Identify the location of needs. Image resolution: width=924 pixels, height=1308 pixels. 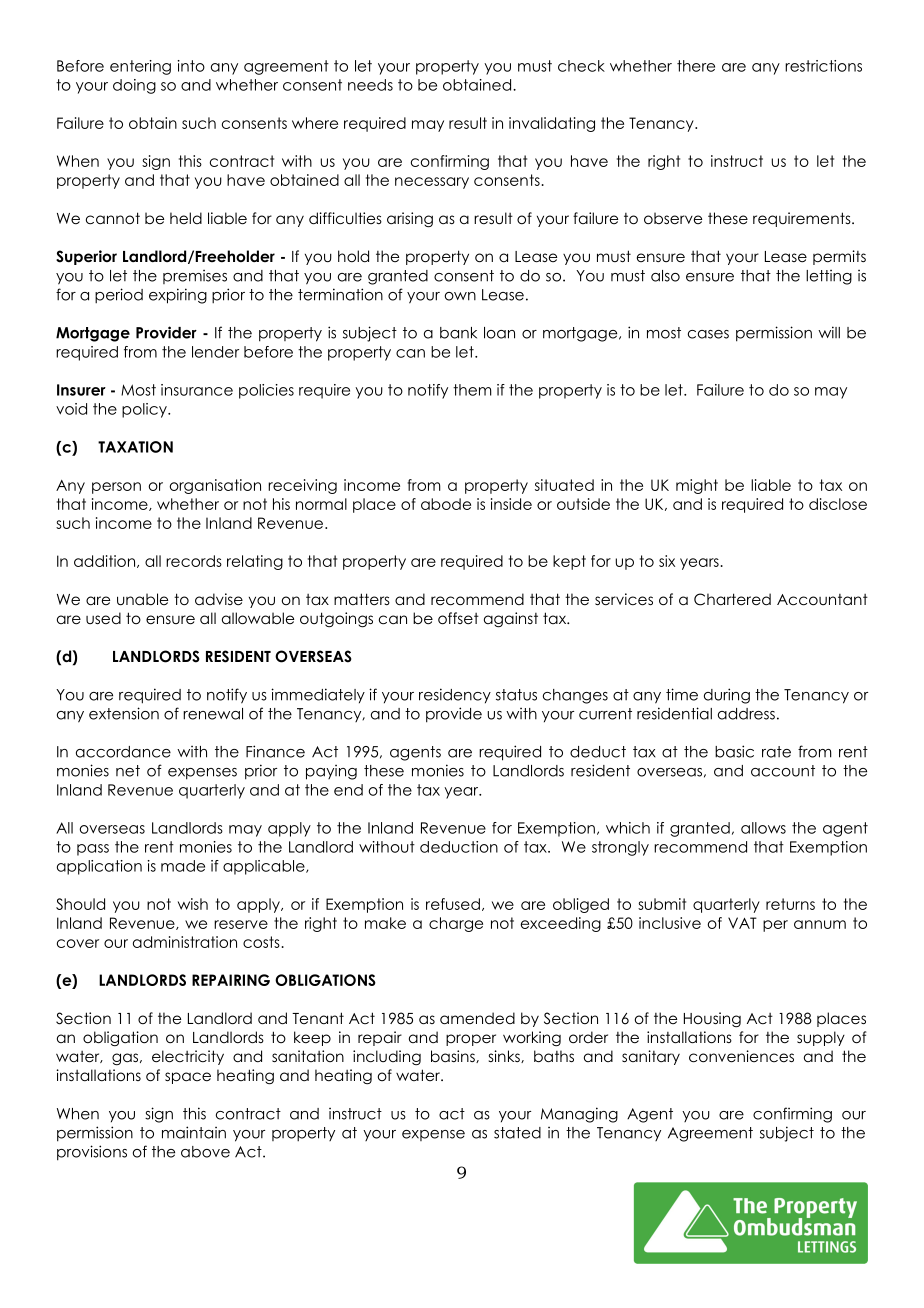
(370, 85).
